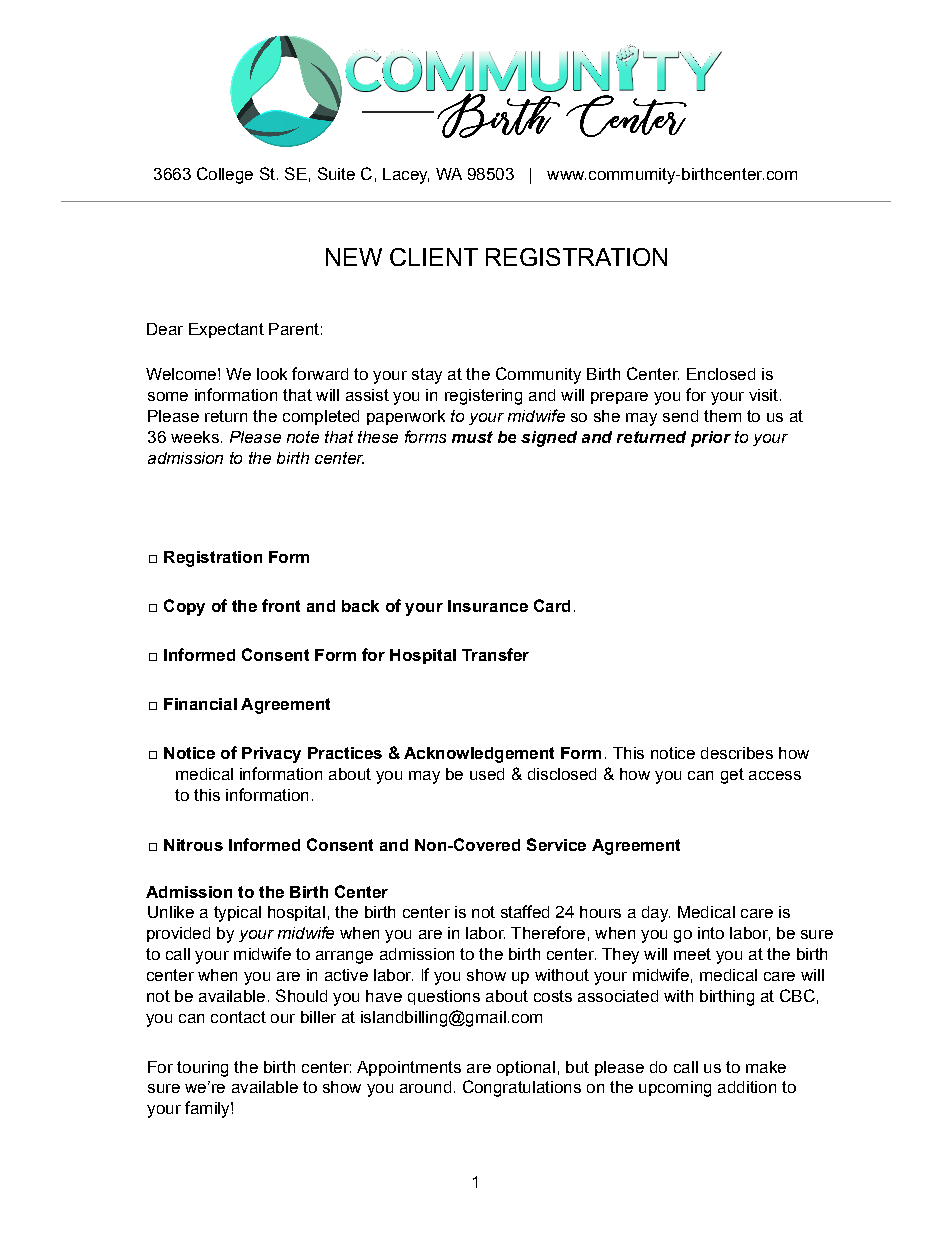 The width and height of the screenshot is (952, 1233). Describe the element at coordinates (479, 755) in the screenshot. I see `Acknowledgement` at that location.
